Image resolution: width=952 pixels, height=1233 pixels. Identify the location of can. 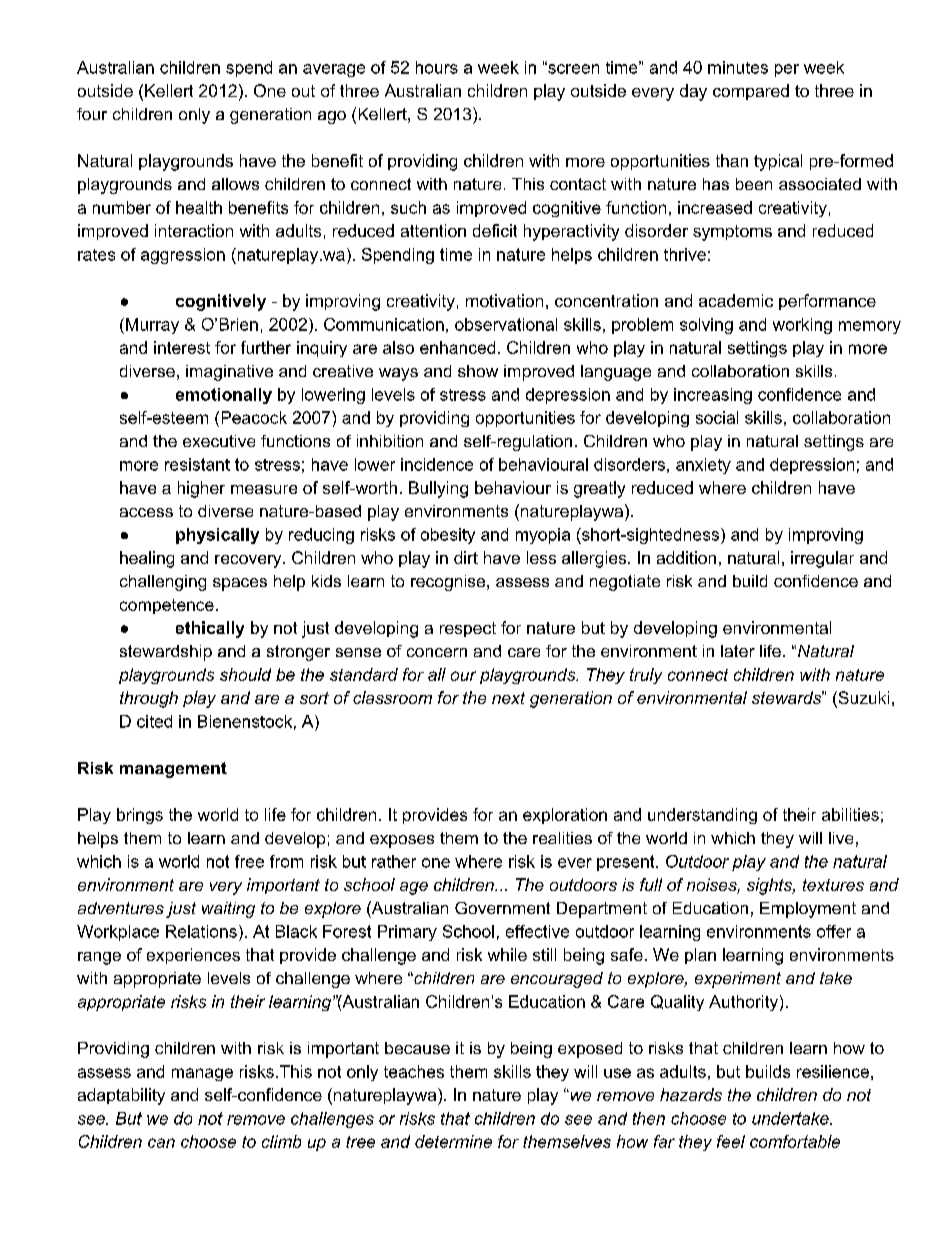
(161, 1143).
